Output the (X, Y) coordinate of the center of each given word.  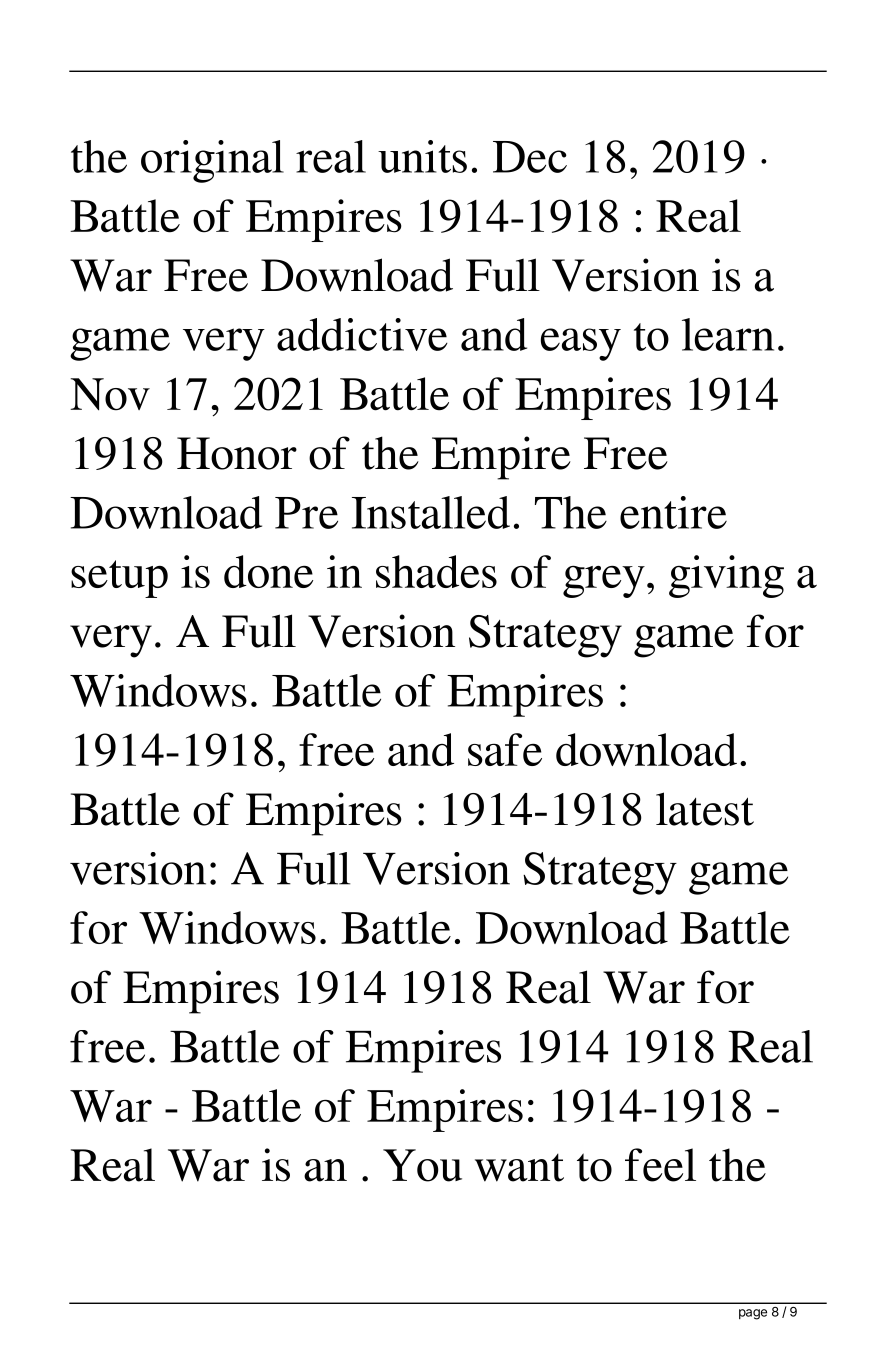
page (753, 1314)
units (422, 156)
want (519, 1168)
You (422, 1165)
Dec (530, 157)
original (212, 161)
